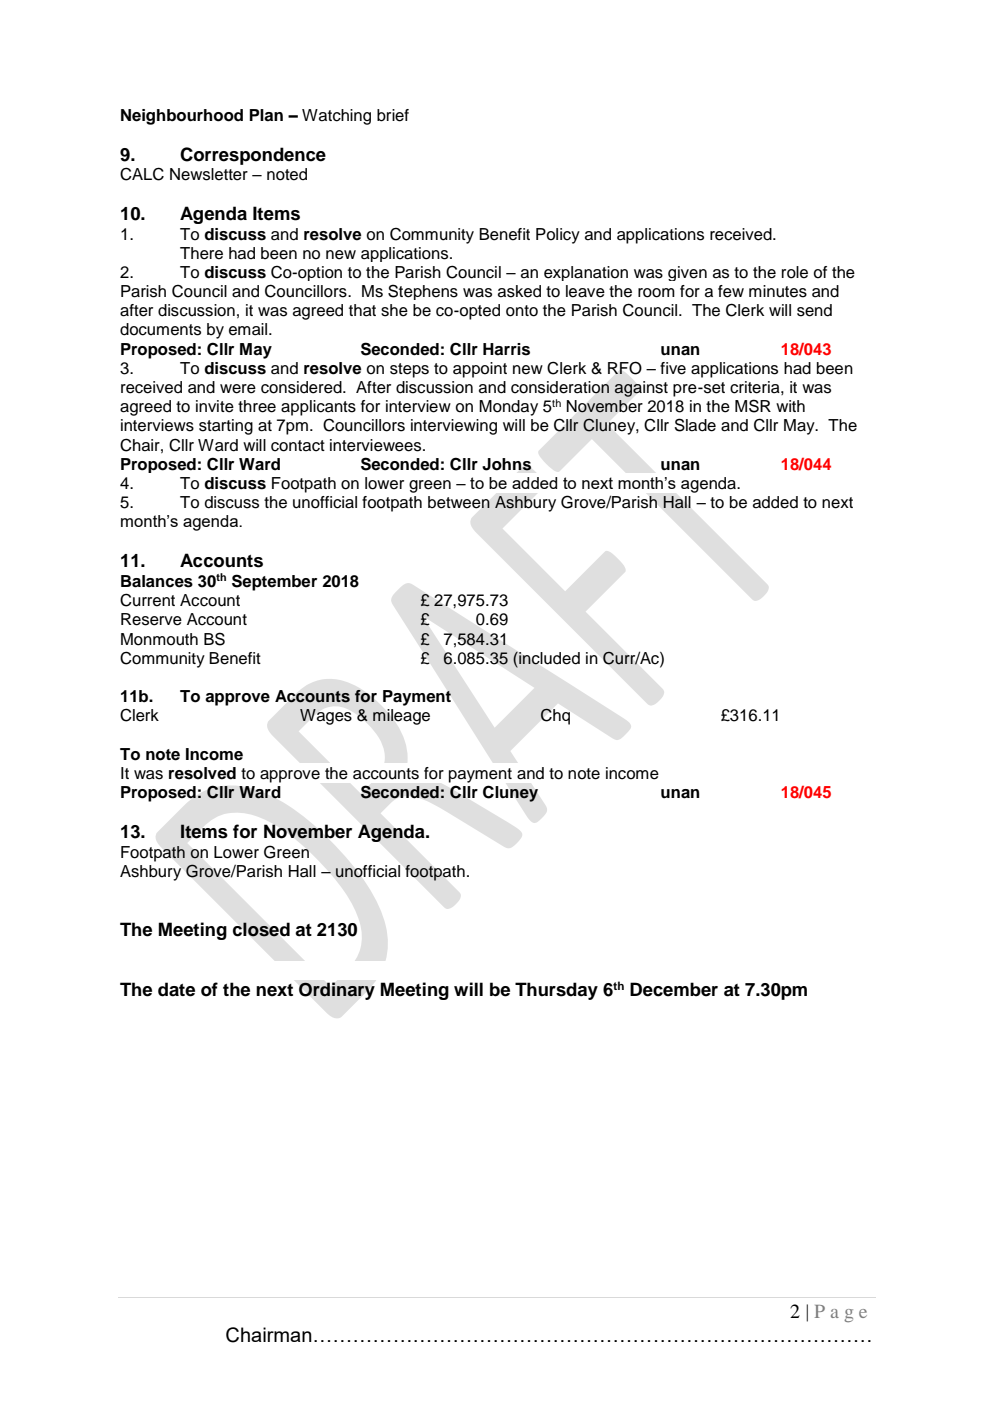 This document has width=993, height=1405. What do you see at coordinates (556, 991) in the document?
I see `Thursday` at bounding box center [556, 991].
